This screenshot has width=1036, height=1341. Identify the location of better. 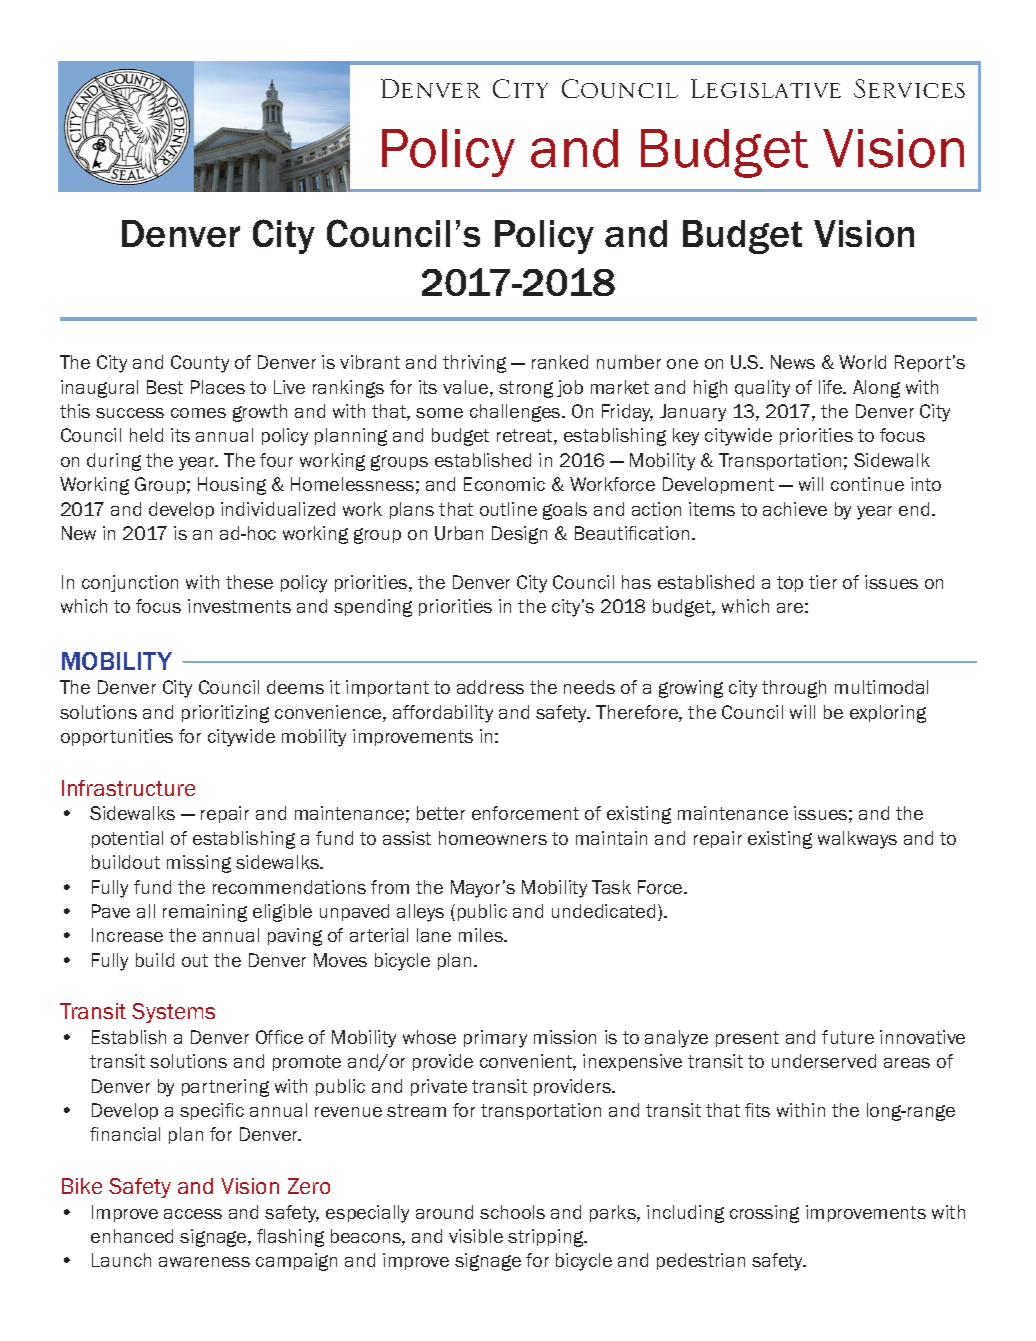
(441, 813).
